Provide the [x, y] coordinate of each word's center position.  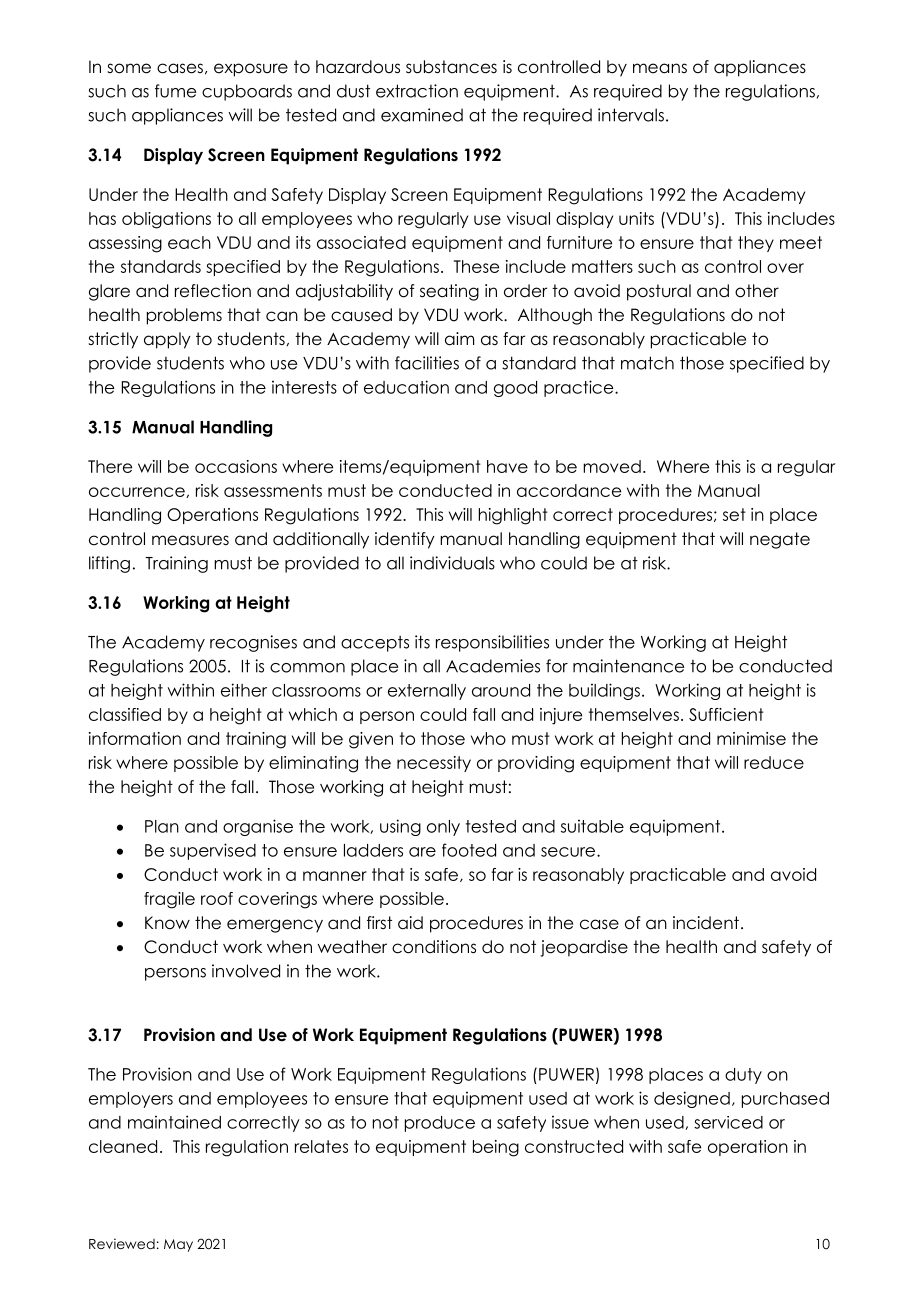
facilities [427, 363]
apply [167, 340]
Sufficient [726, 714]
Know [167, 923]
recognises [253, 643]
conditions [434, 947]
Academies [493, 666]
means [660, 68]
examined [422, 115]
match [647, 363]
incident [706, 923]
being [496, 1148]
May [178, 1245]
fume [175, 91]
